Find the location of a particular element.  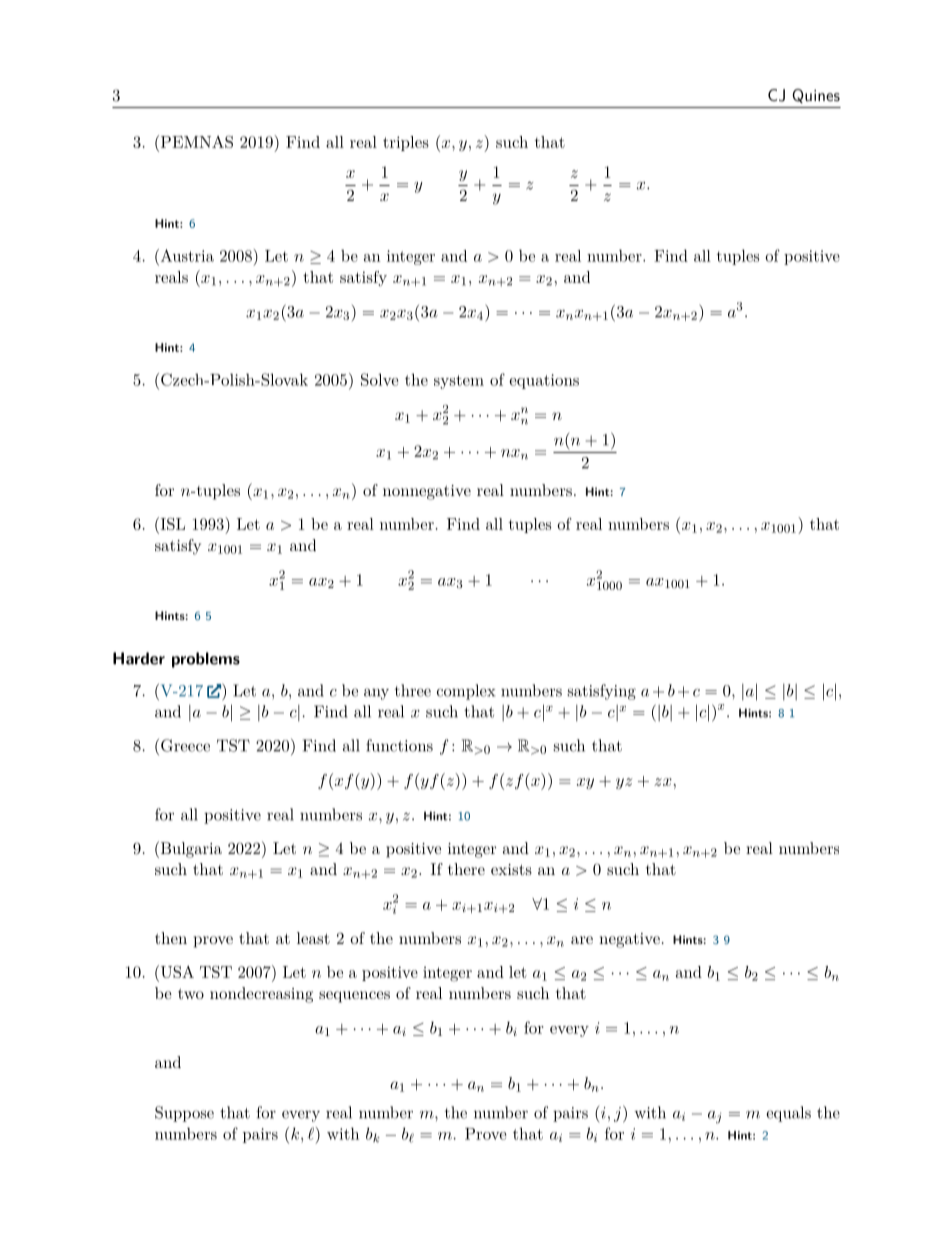

problems is located at coordinates (206, 660).
